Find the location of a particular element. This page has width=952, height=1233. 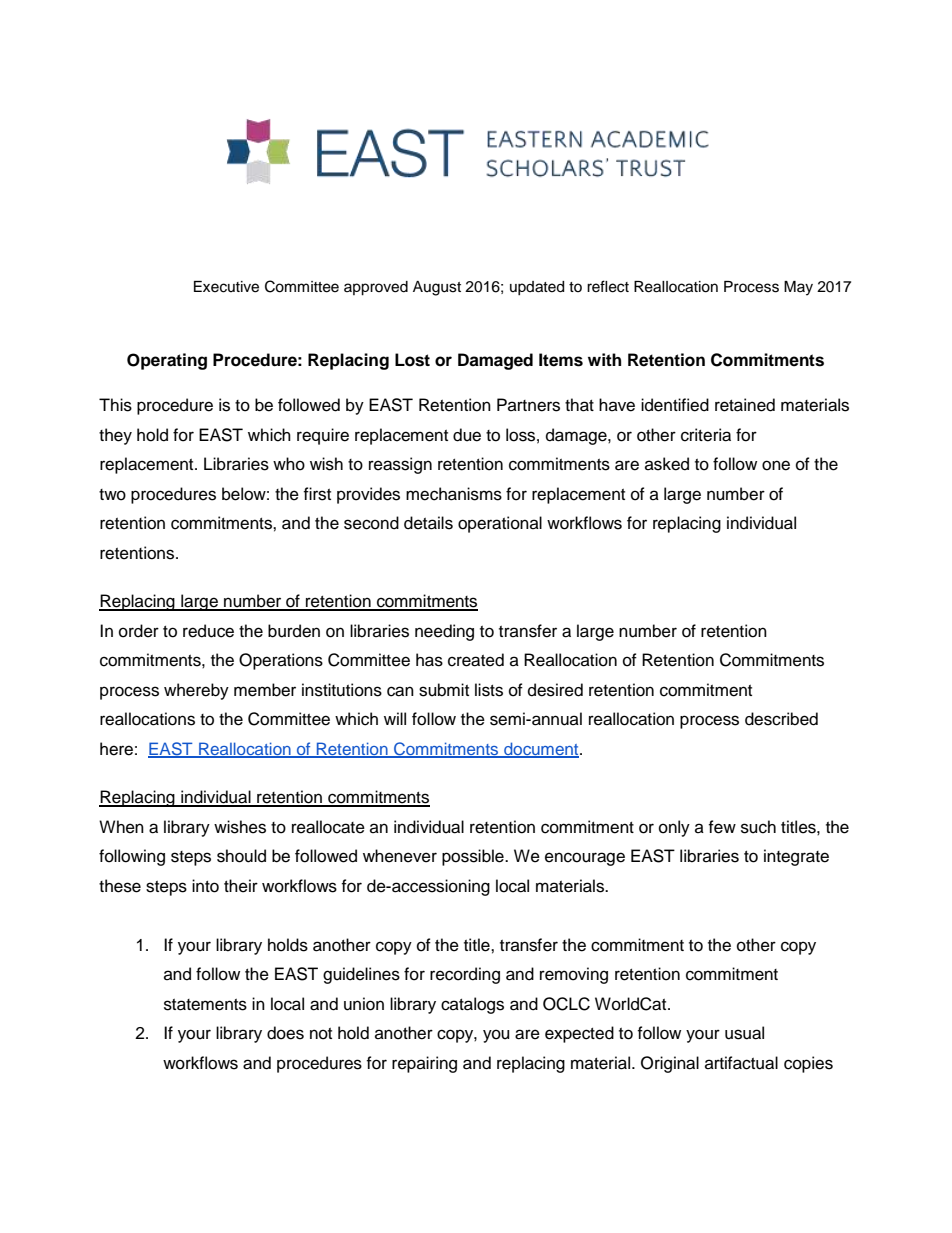

submit is located at coordinates (444, 690).
